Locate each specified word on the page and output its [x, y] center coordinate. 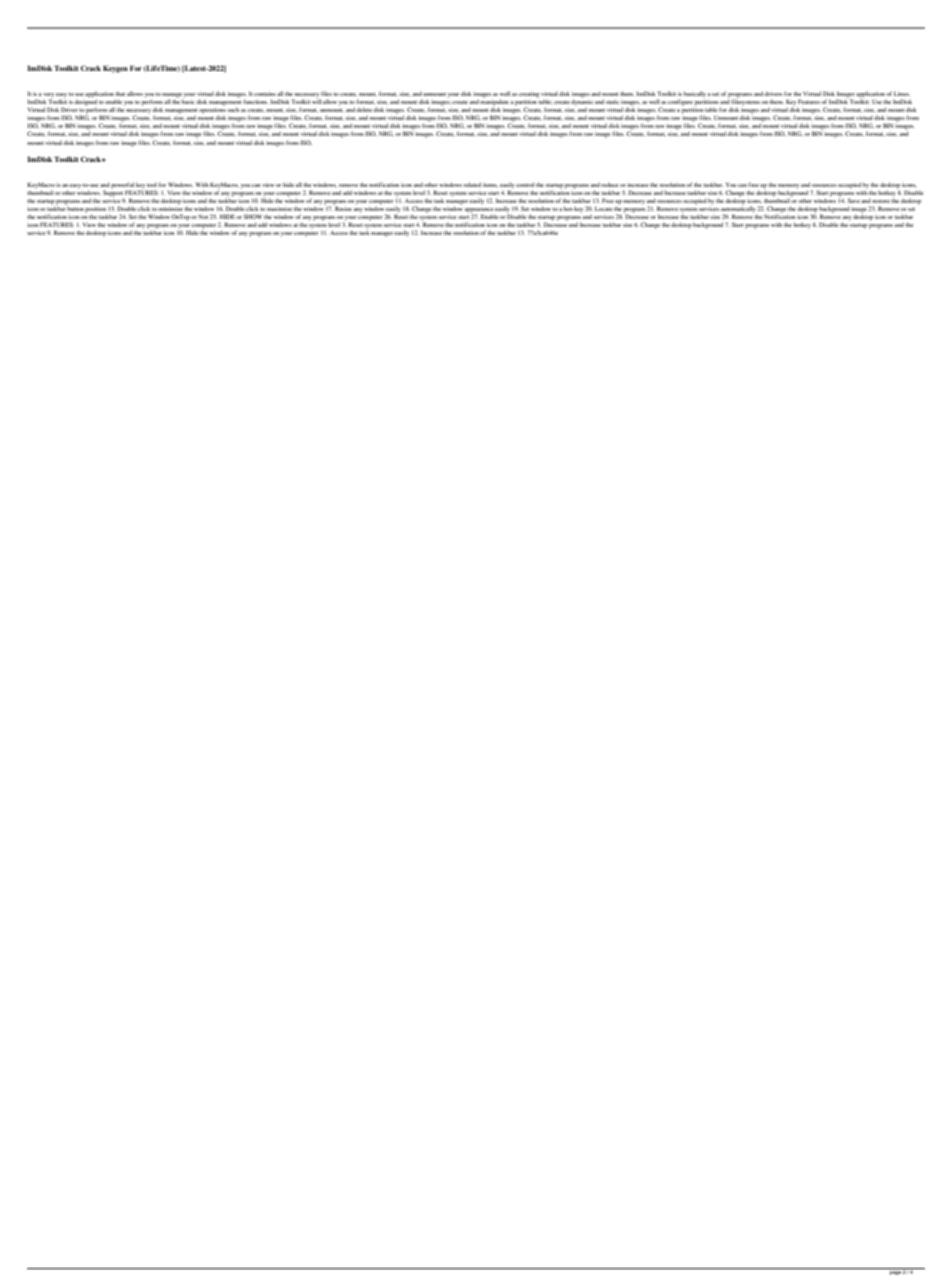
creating [529, 95]
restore [881, 201]
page [895, 1273]
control [525, 184]
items [490, 185]
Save [854, 200]
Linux [902, 93]
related [472, 184]
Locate [604, 208]
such [233, 109]
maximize [279, 208]
